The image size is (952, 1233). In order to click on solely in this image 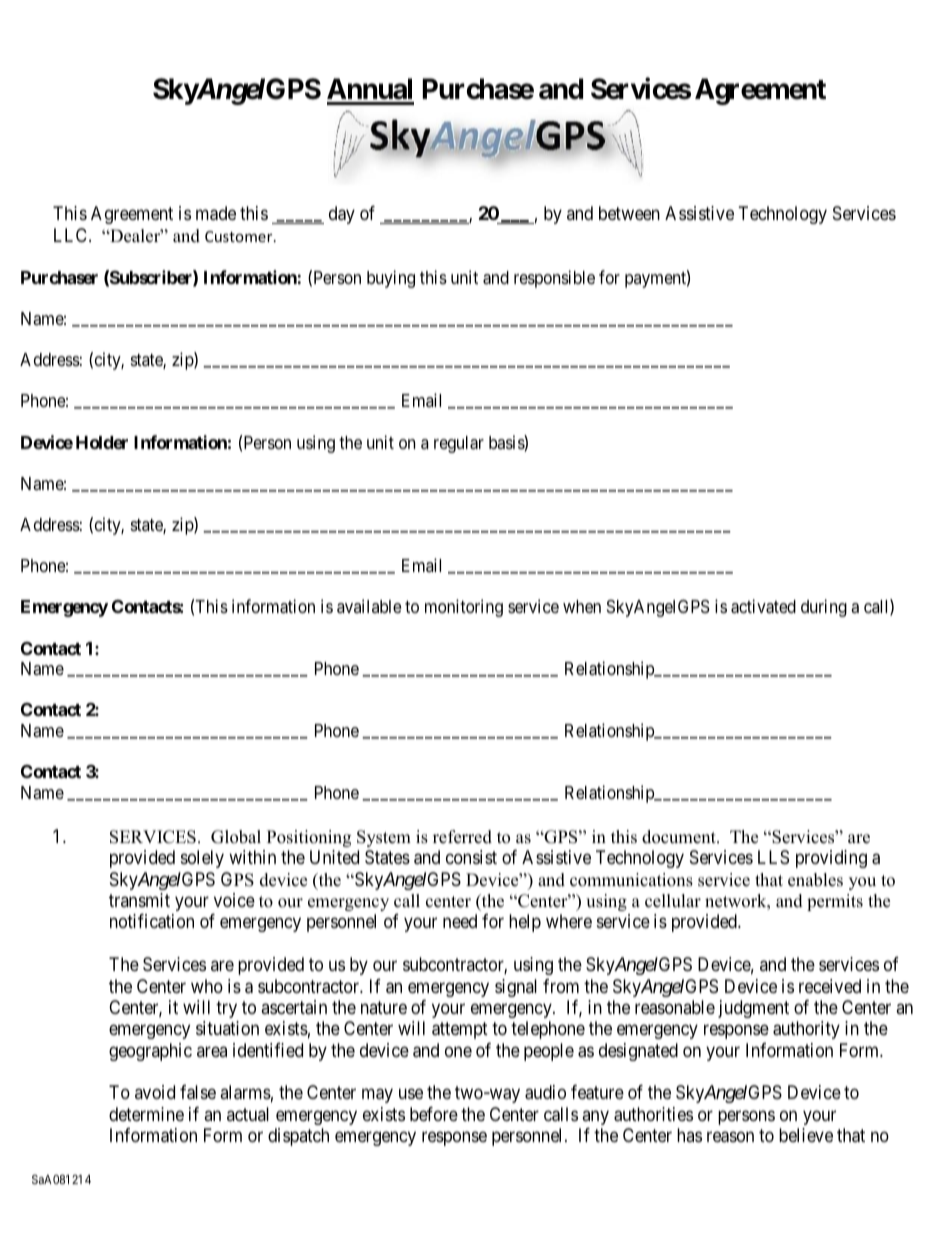, I will do `click(202, 859)`.
